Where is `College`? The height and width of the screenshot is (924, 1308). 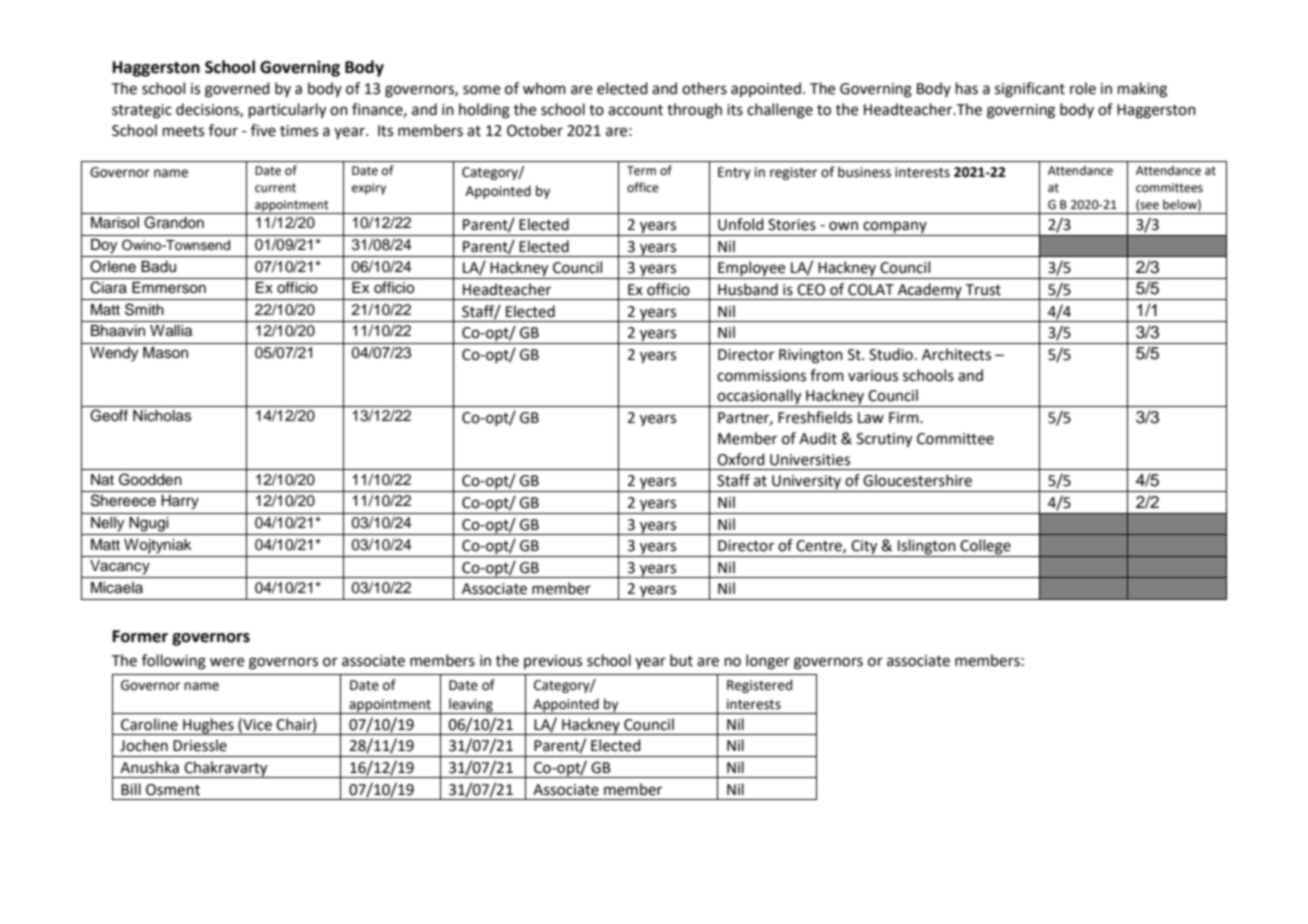 College is located at coordinates (986, 548).
